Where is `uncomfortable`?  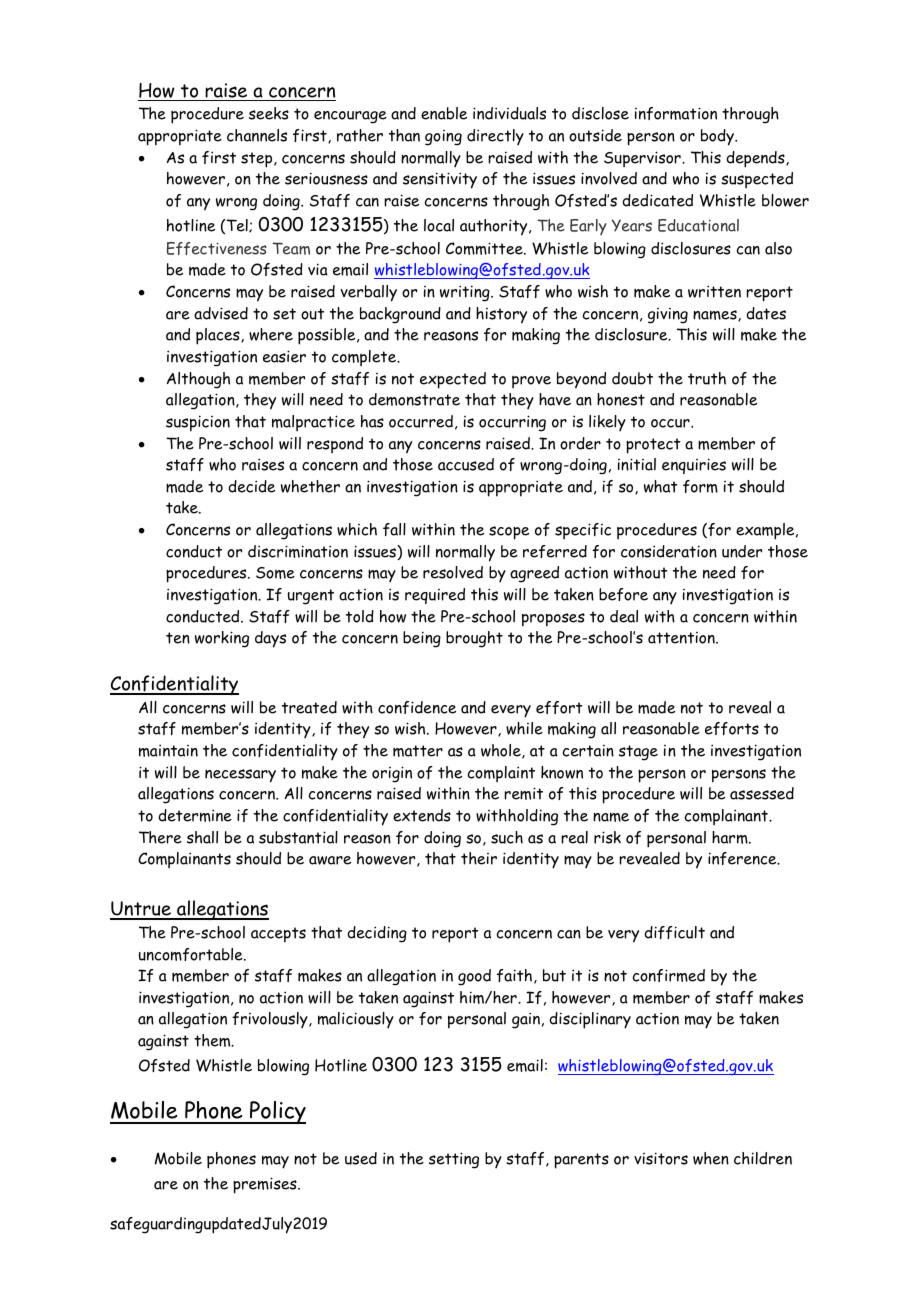
uncomfortable is located at coordinates (192, 954).
